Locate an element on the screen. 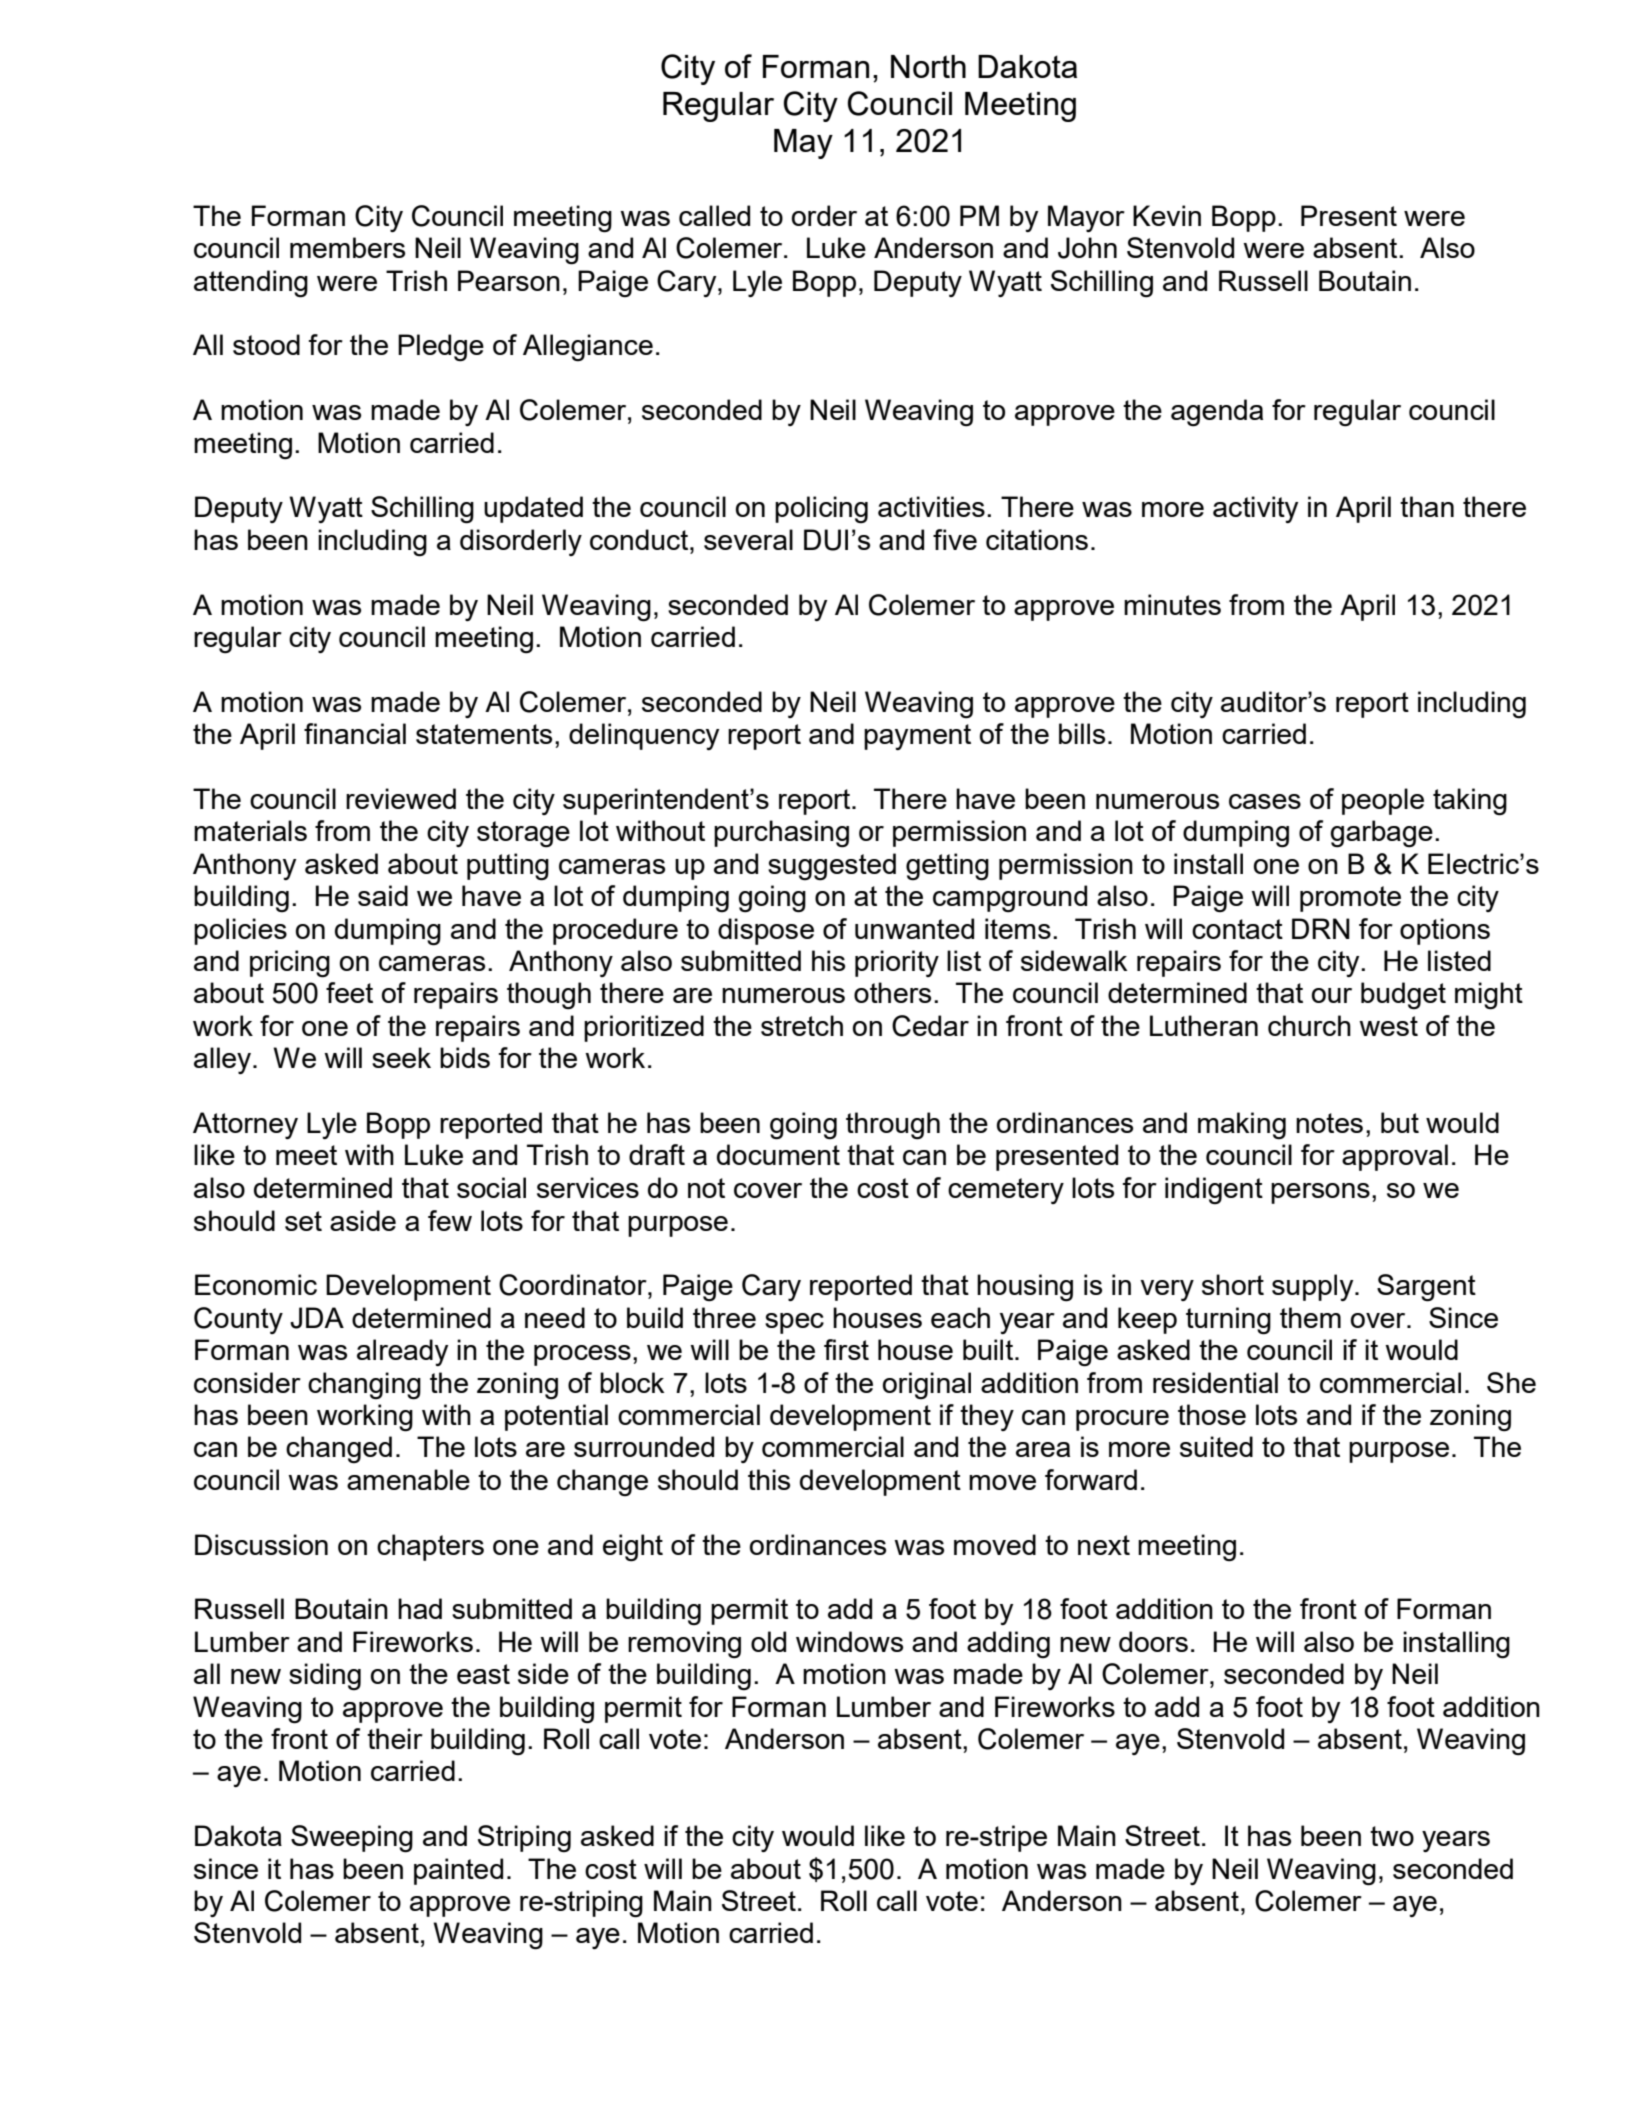  North is located at coordinates (928, 66).
